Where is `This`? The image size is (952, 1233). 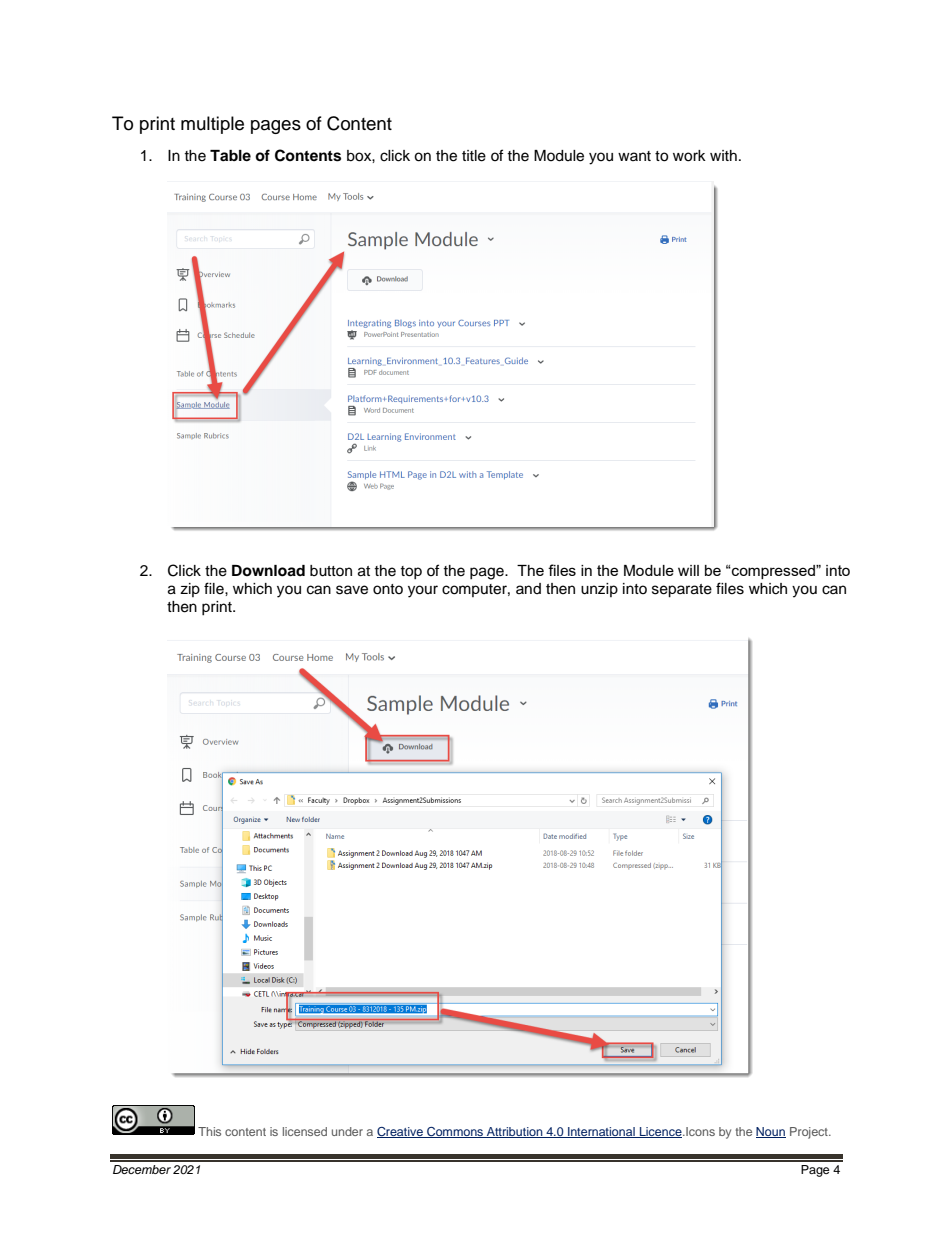
This is located at coordinates (209, 1131).
